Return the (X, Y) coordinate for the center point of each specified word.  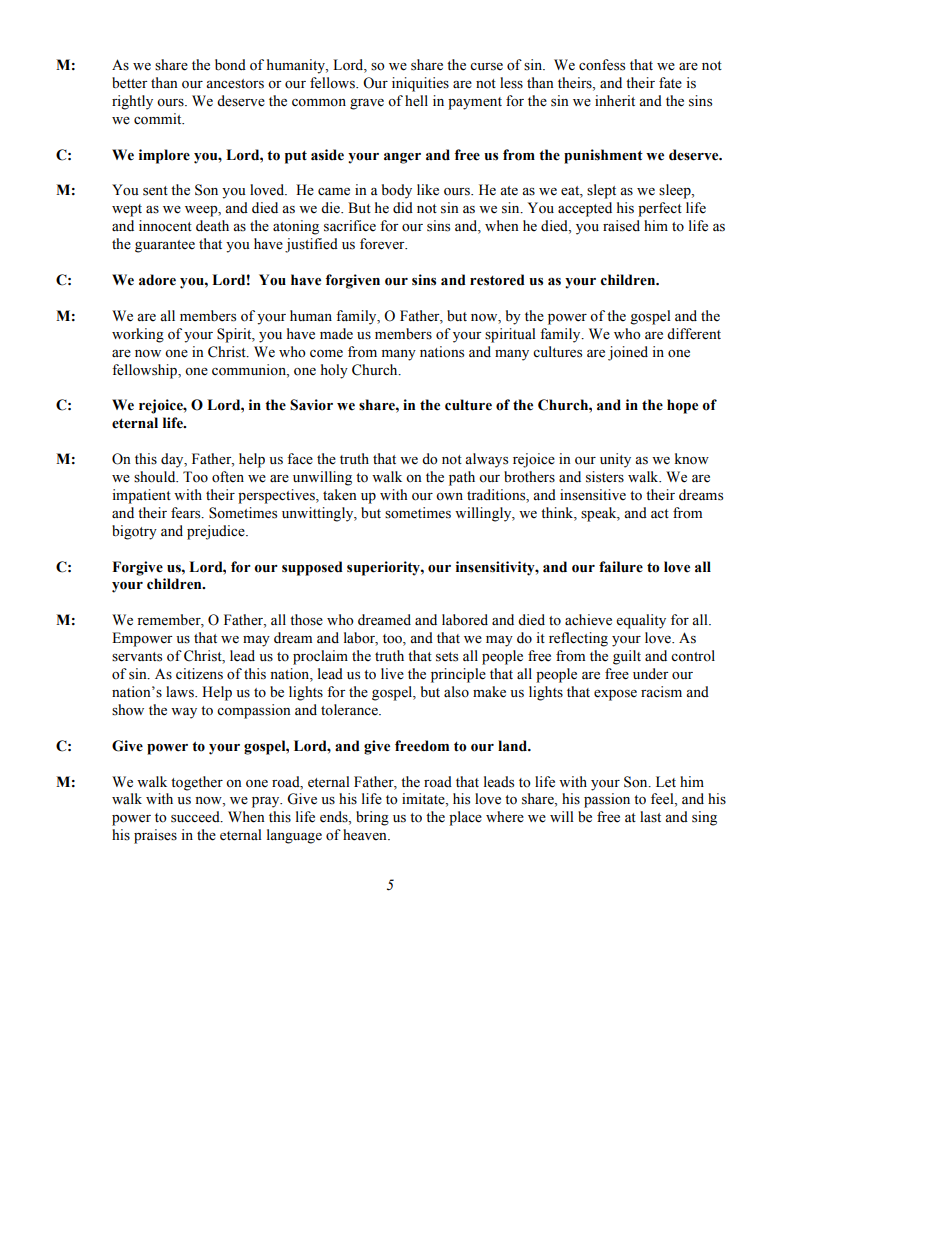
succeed (196, 817)
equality (641, 621)
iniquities (420, 84)
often (228, 477)
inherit (615, 101)
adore (157, 280)
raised (621, 226)
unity (615, 460)
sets (447, 657)
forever (383, 244)
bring (372, 818)
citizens (199, 674)
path (462, 478)
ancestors (235, 84)
